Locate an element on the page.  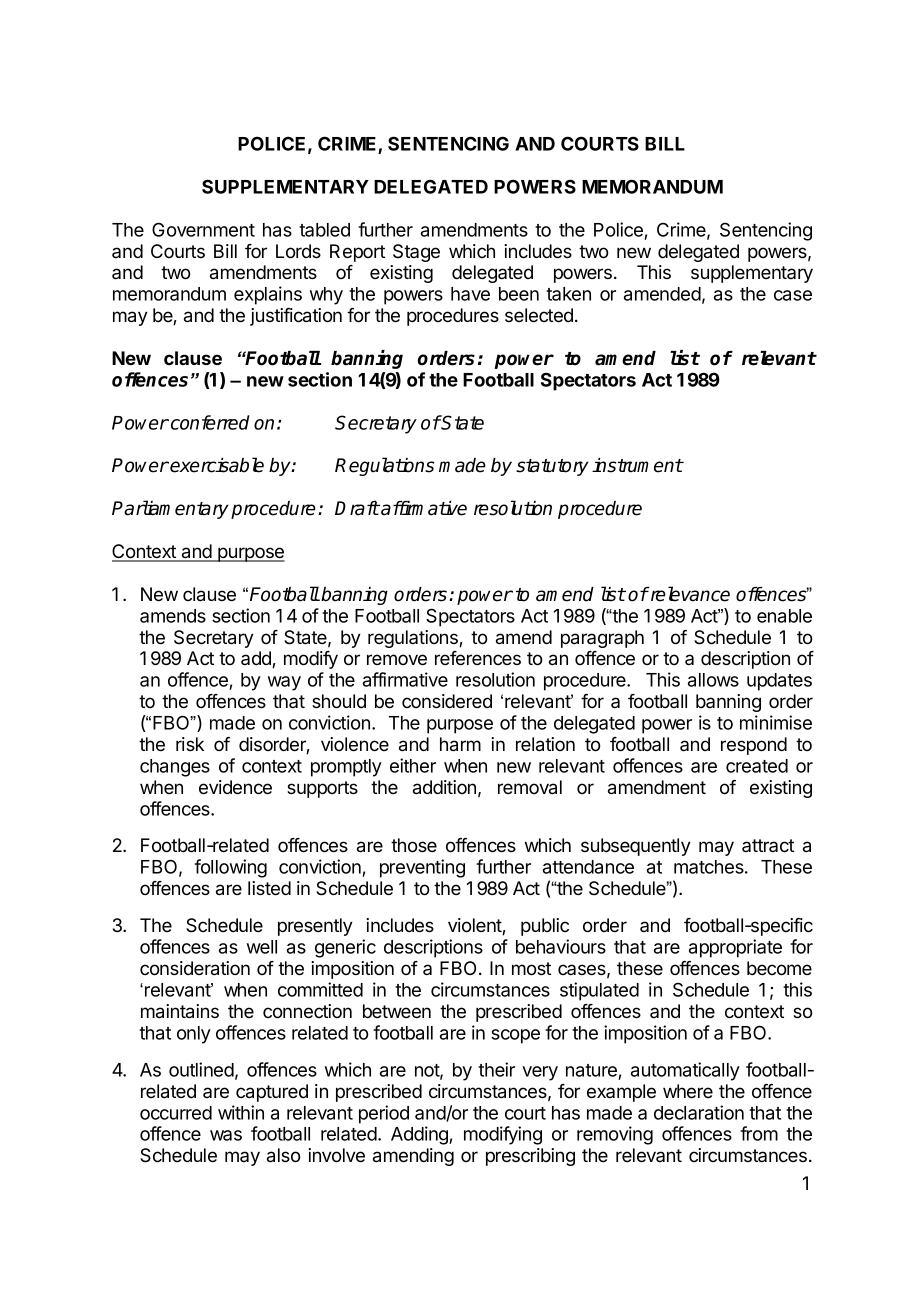
conferred is located at coordinates (210, 422).
